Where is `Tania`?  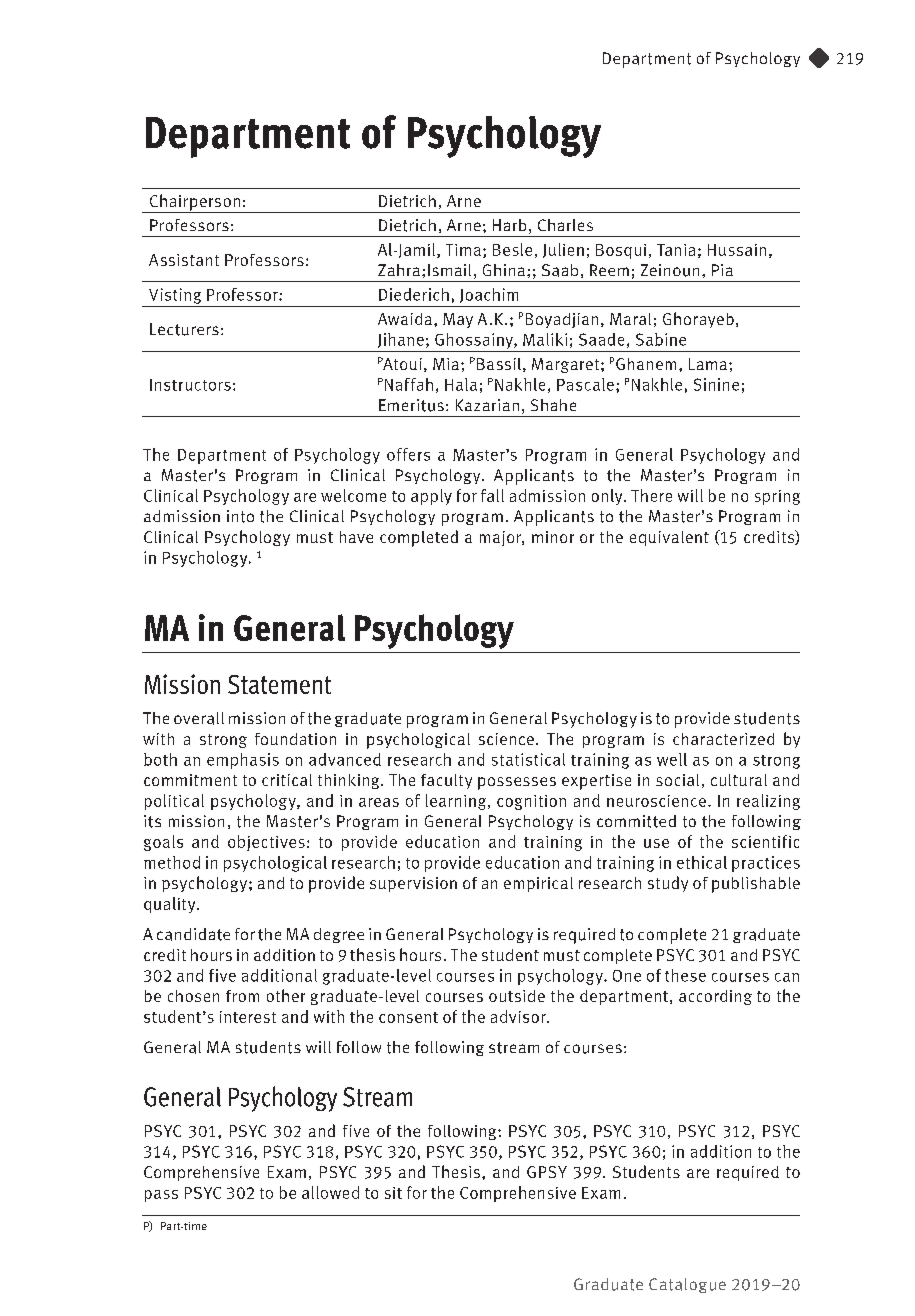 Tania is located at coordinates (676, 250).
